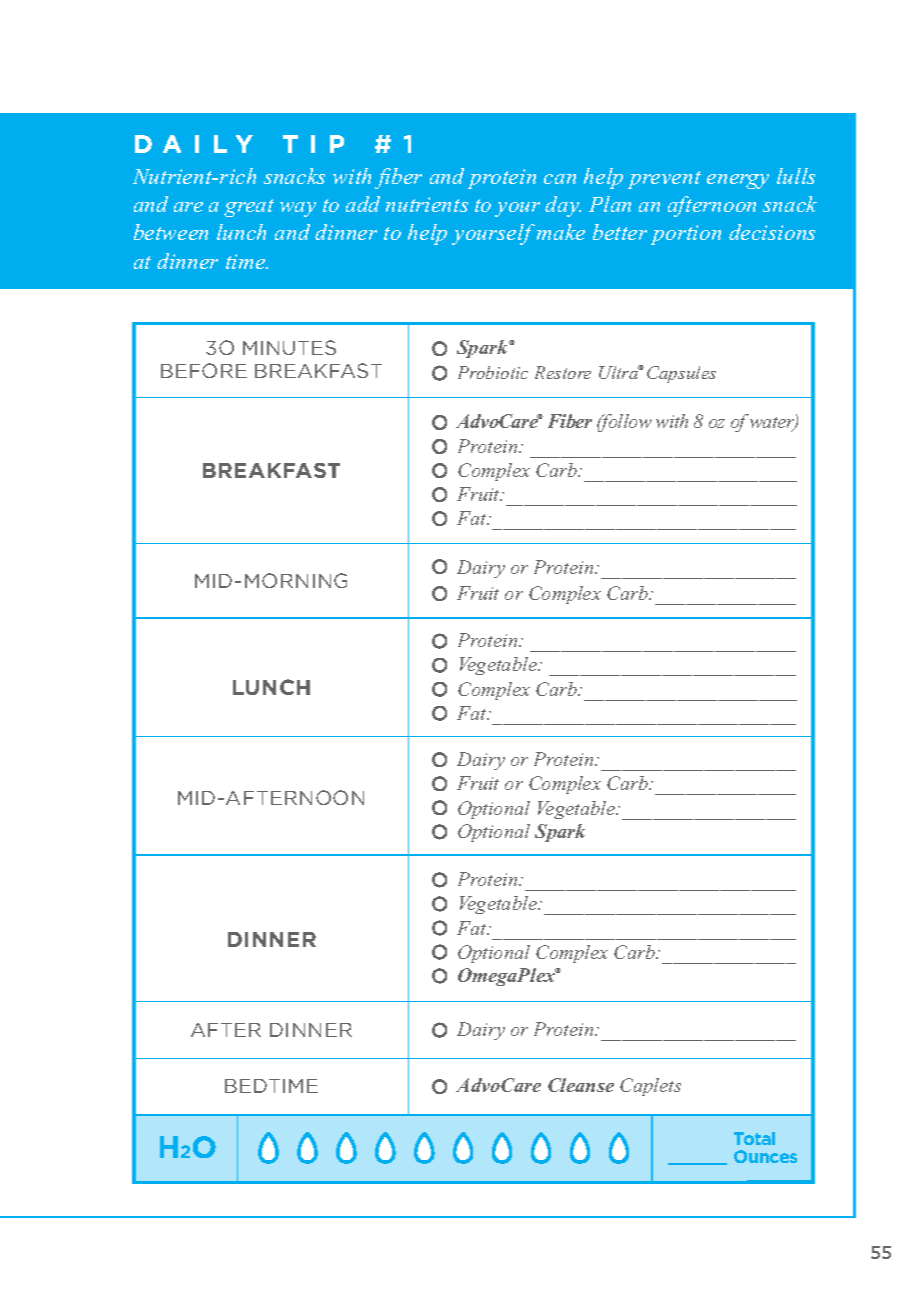  Describe the element at coordinates (563, 206) in the page. I see `day` at that location.
